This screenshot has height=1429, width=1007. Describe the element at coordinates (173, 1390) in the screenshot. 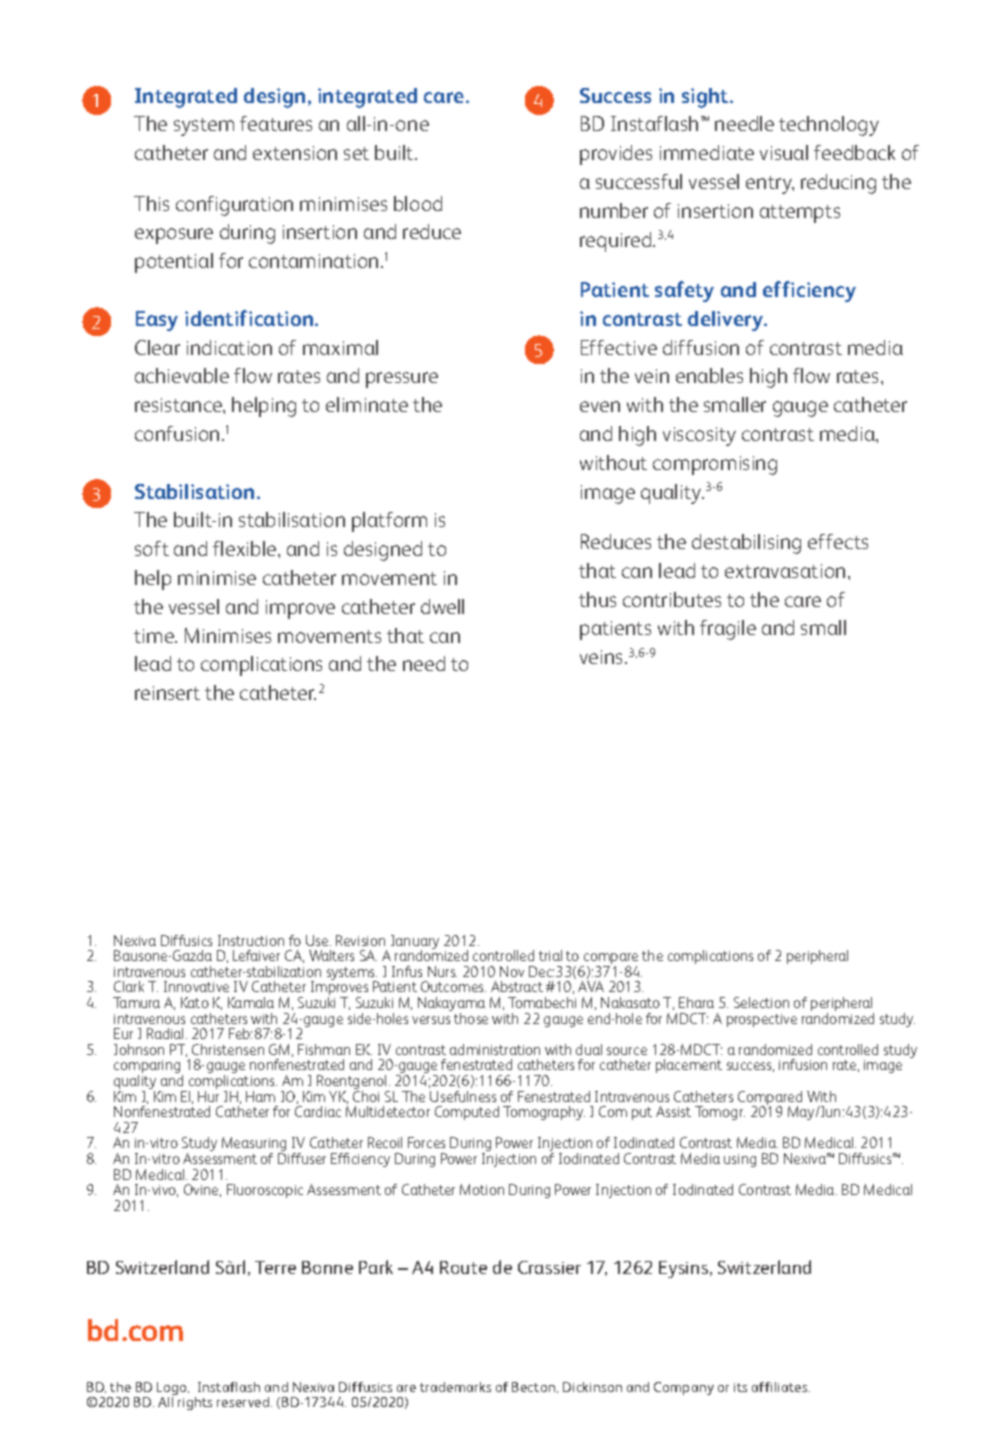

I see `Logo` at that location.
